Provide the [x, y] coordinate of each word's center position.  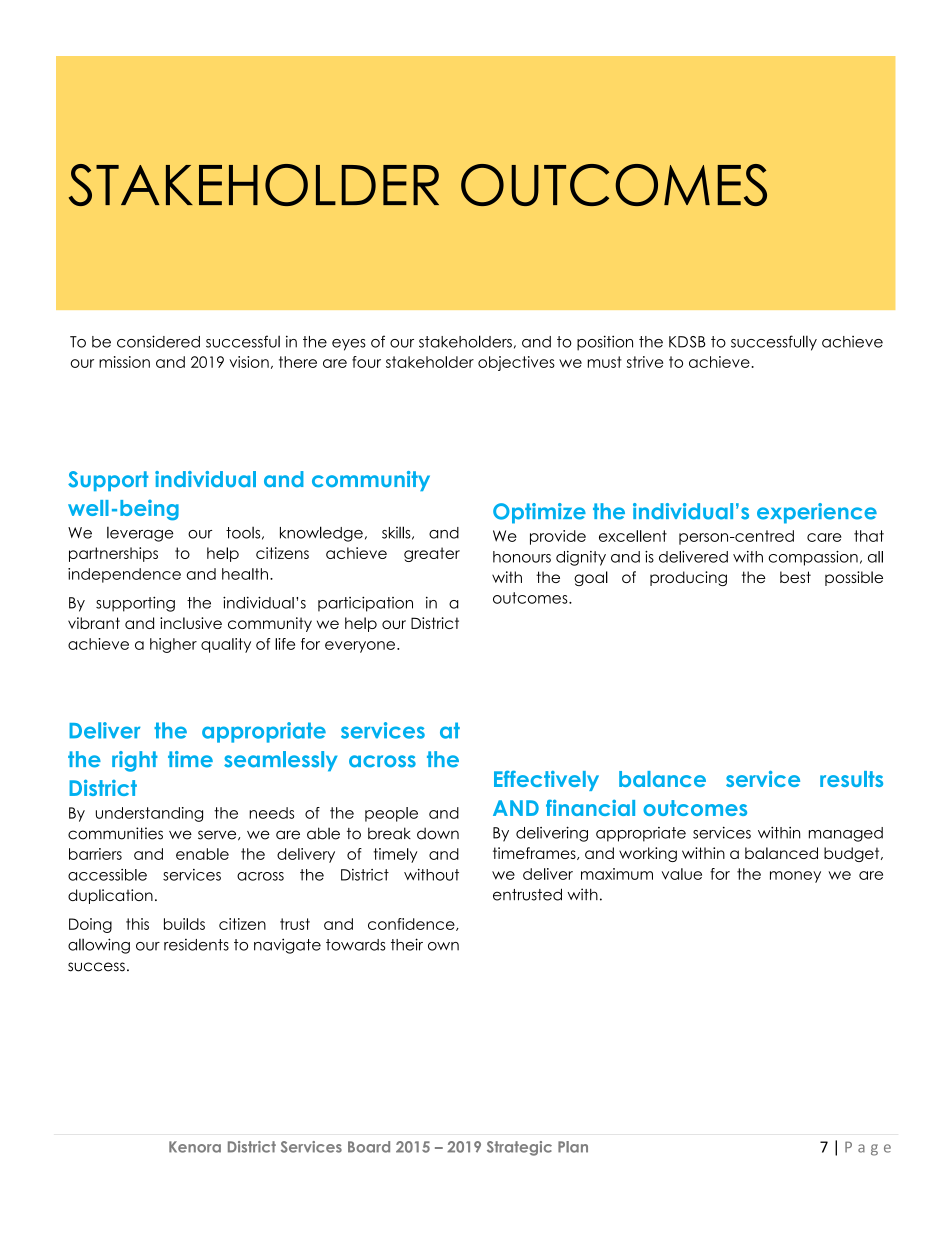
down [438, 833]
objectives [516, 363]
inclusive [191, 623]
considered [158, 341]
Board [369, 1147]
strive [645, 362]
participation [365, 604]
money [795, 877]
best [795, 577]
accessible [107, 875]
